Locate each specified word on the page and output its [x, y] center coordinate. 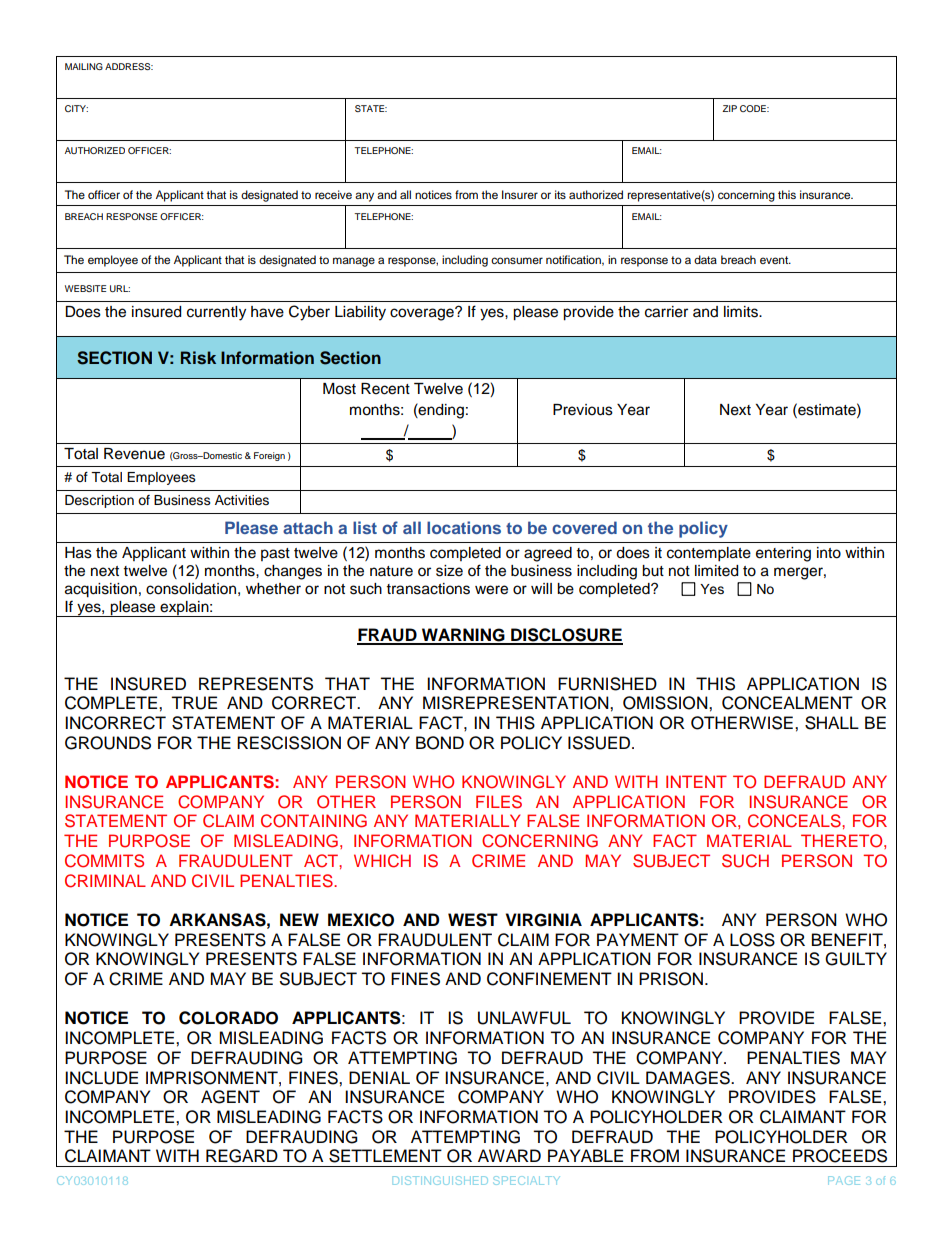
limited [716, 571]
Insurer [520, 194]
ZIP [729, 108]
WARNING [463, 636]
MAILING [84, 66]
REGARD [242, 1156]
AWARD [509, 1155]
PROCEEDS [840, 1156]
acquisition [101, 590]
